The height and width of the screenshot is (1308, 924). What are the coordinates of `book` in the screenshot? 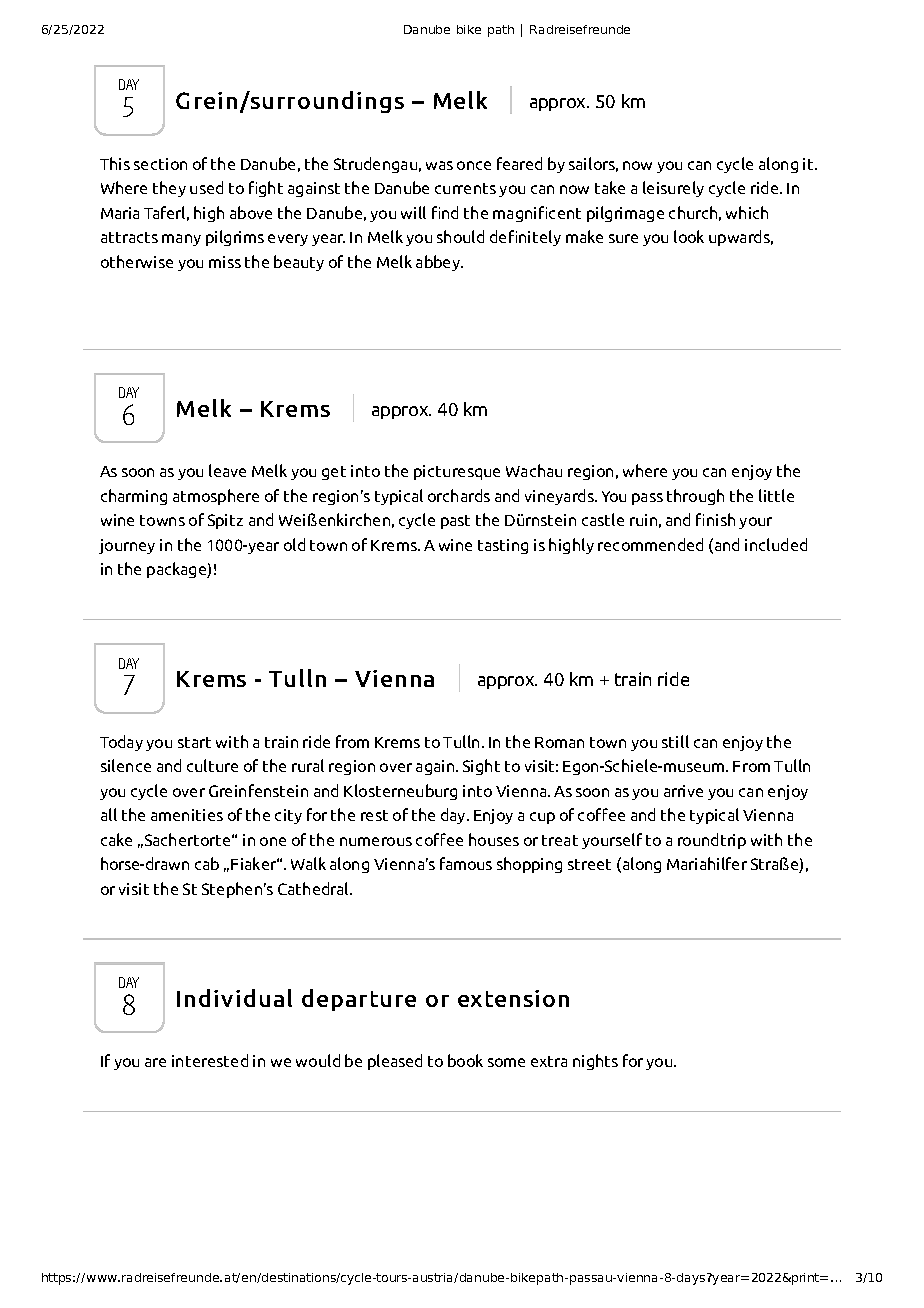 It's located at (465, 1060).
